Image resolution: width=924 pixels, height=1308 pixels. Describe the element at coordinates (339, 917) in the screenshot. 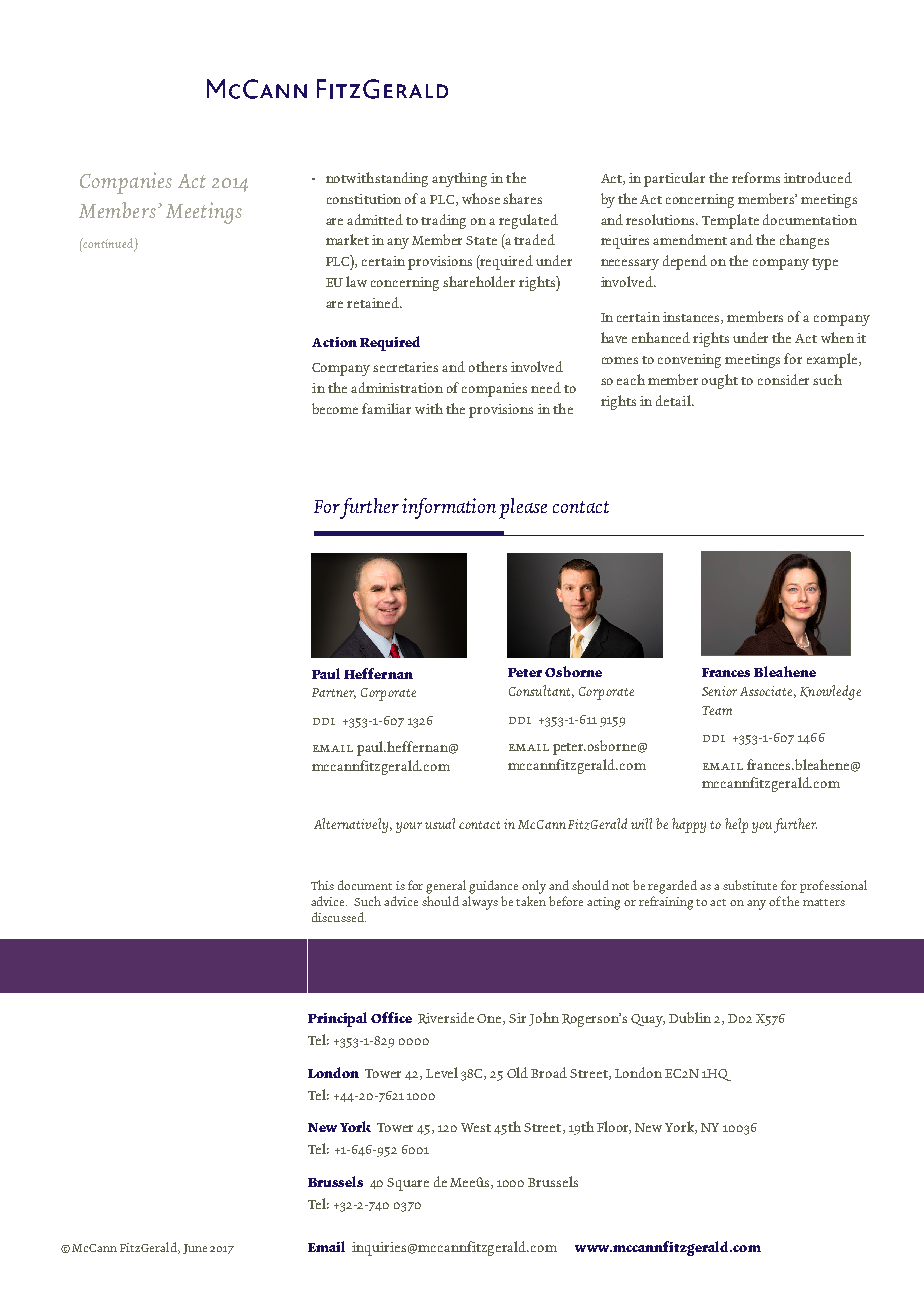

I see `discussed` at that location.
